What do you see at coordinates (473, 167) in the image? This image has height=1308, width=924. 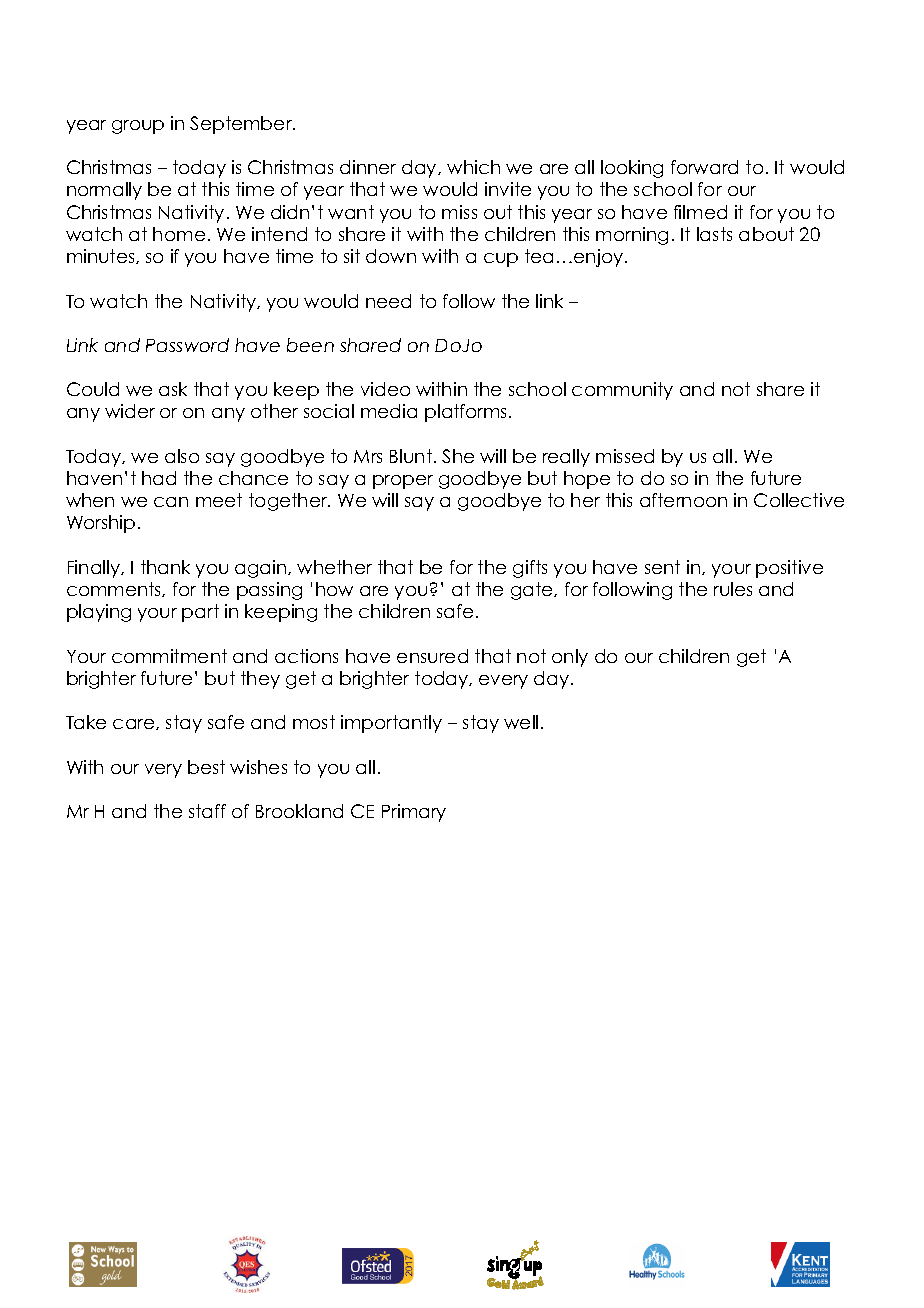 I see `which` at bounding box center [473, 167].
